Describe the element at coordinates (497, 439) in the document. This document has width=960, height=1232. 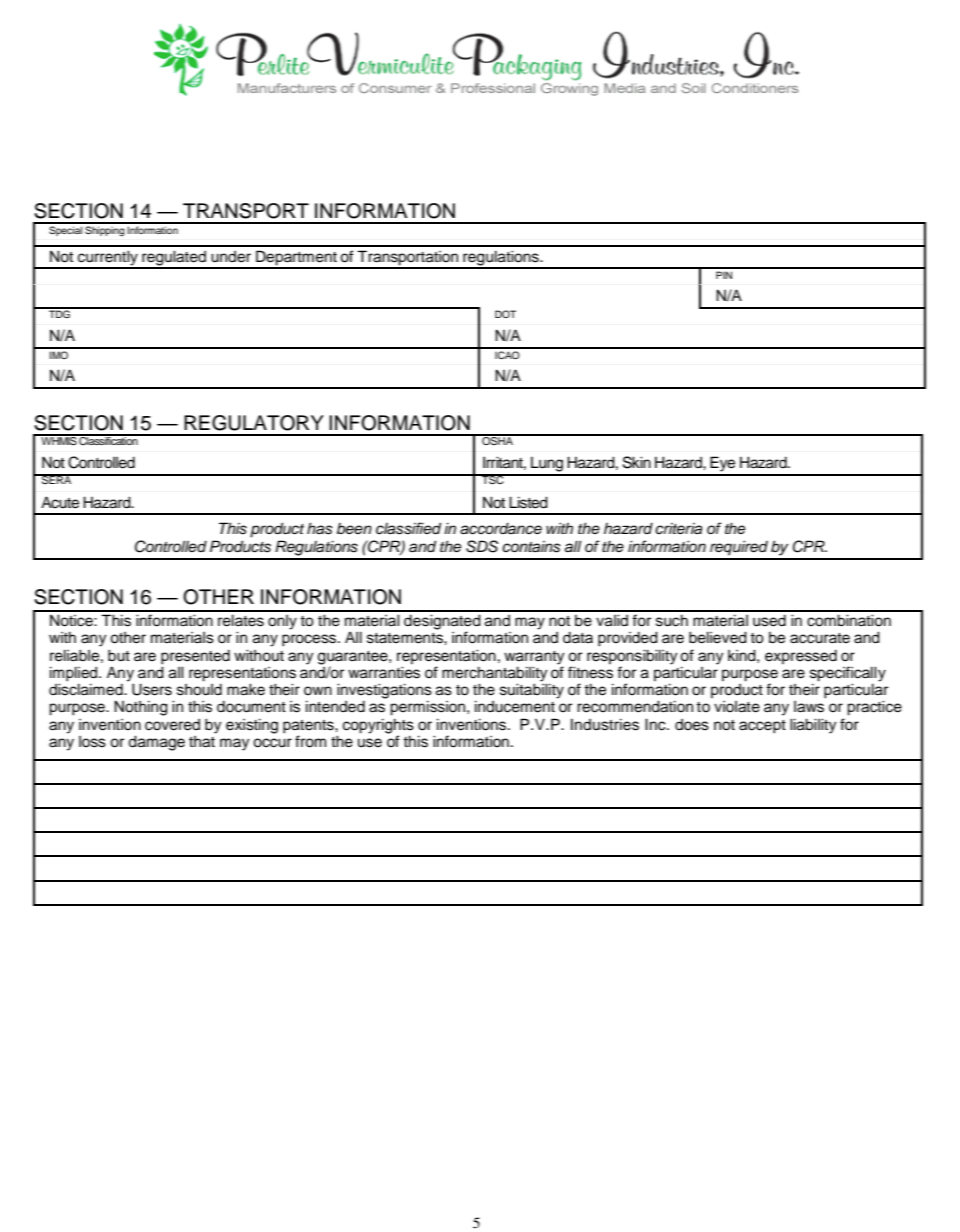
I see `OSHA` at that location.
